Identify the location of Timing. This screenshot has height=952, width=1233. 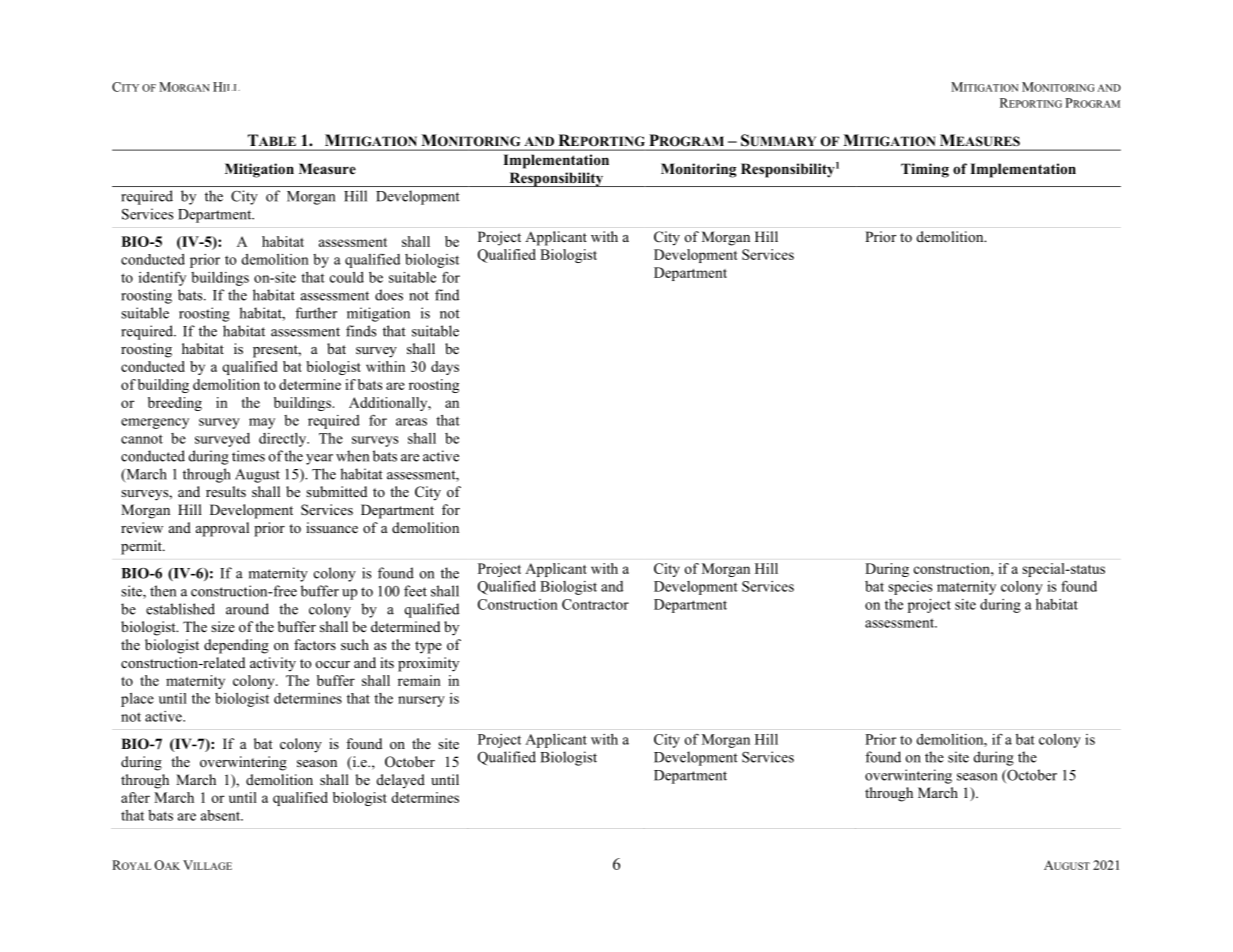
(925, 170).
